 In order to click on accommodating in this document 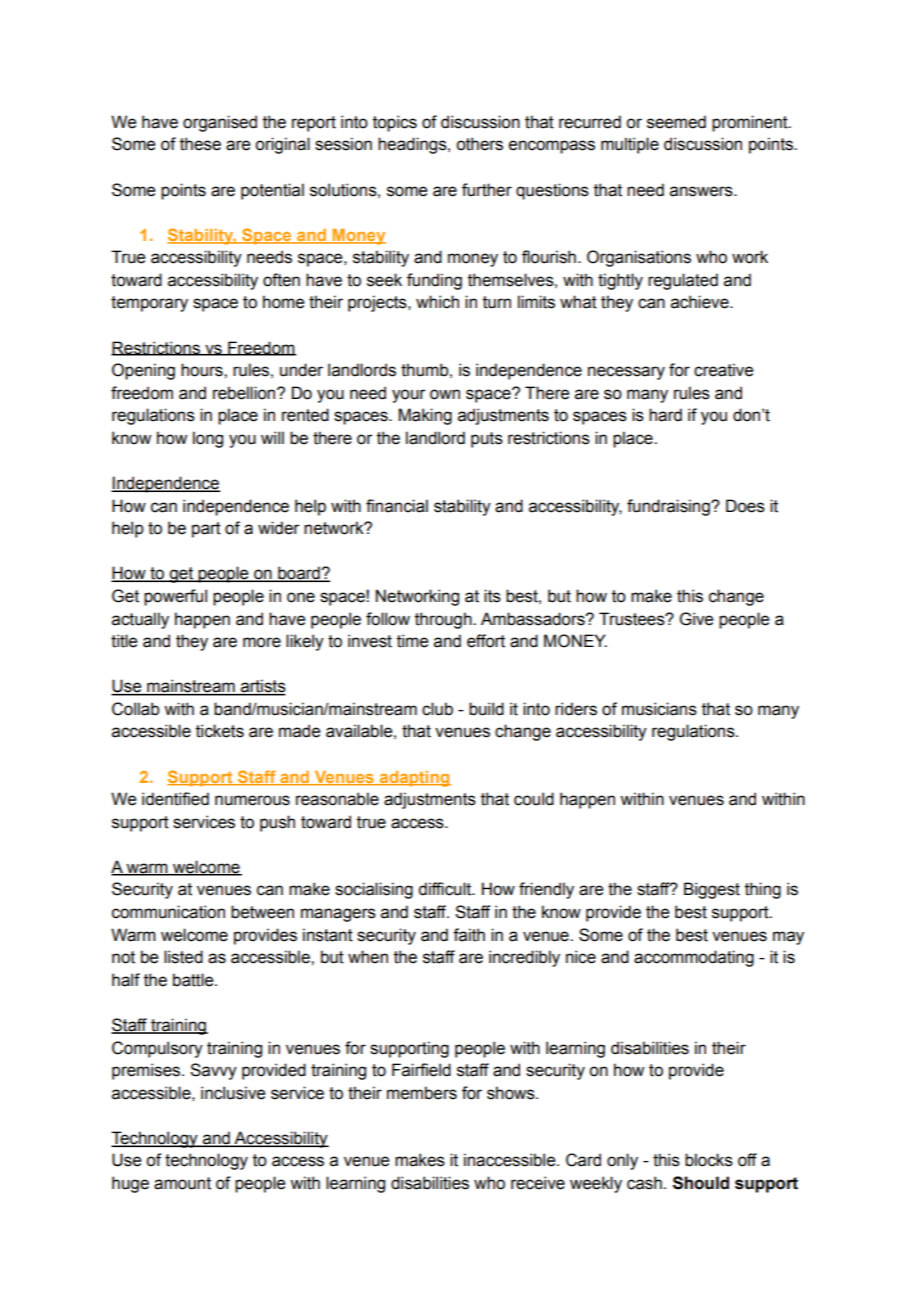, I will do `click(694, 958)`.
